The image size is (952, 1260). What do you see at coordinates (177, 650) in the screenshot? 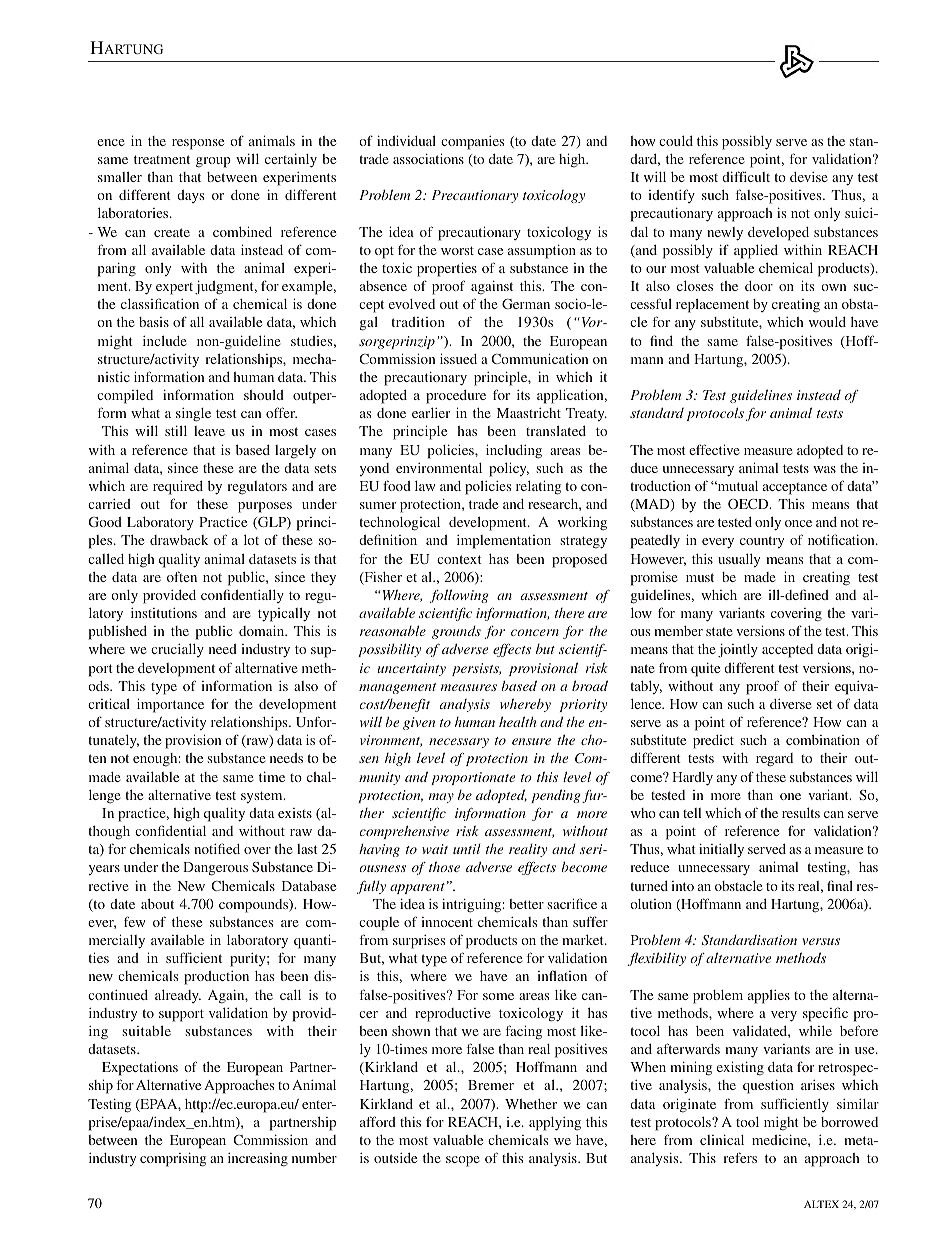
I see `crucially` at bounding box center [177, 650].
